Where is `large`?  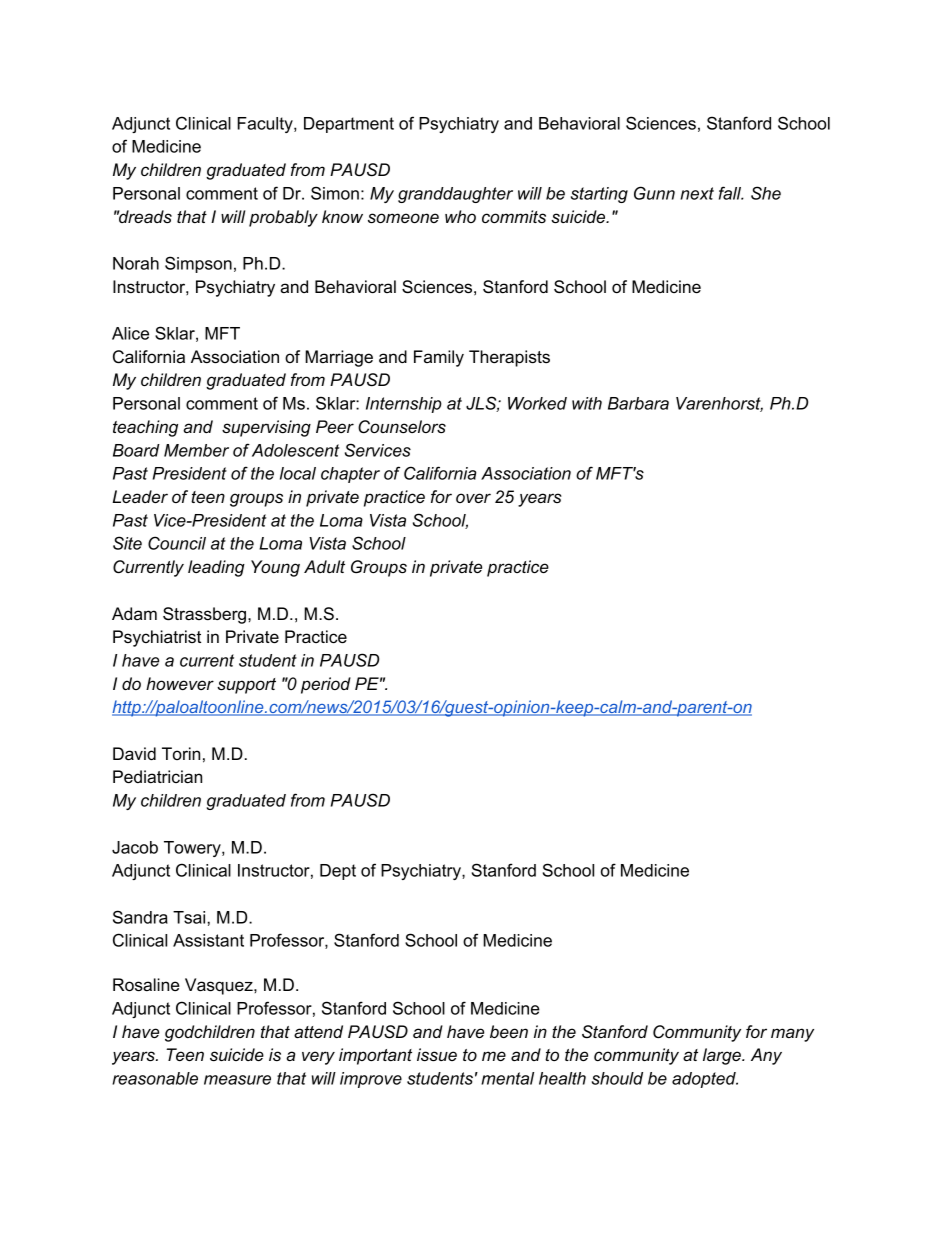
large is located at coordinates (723, 1056).
